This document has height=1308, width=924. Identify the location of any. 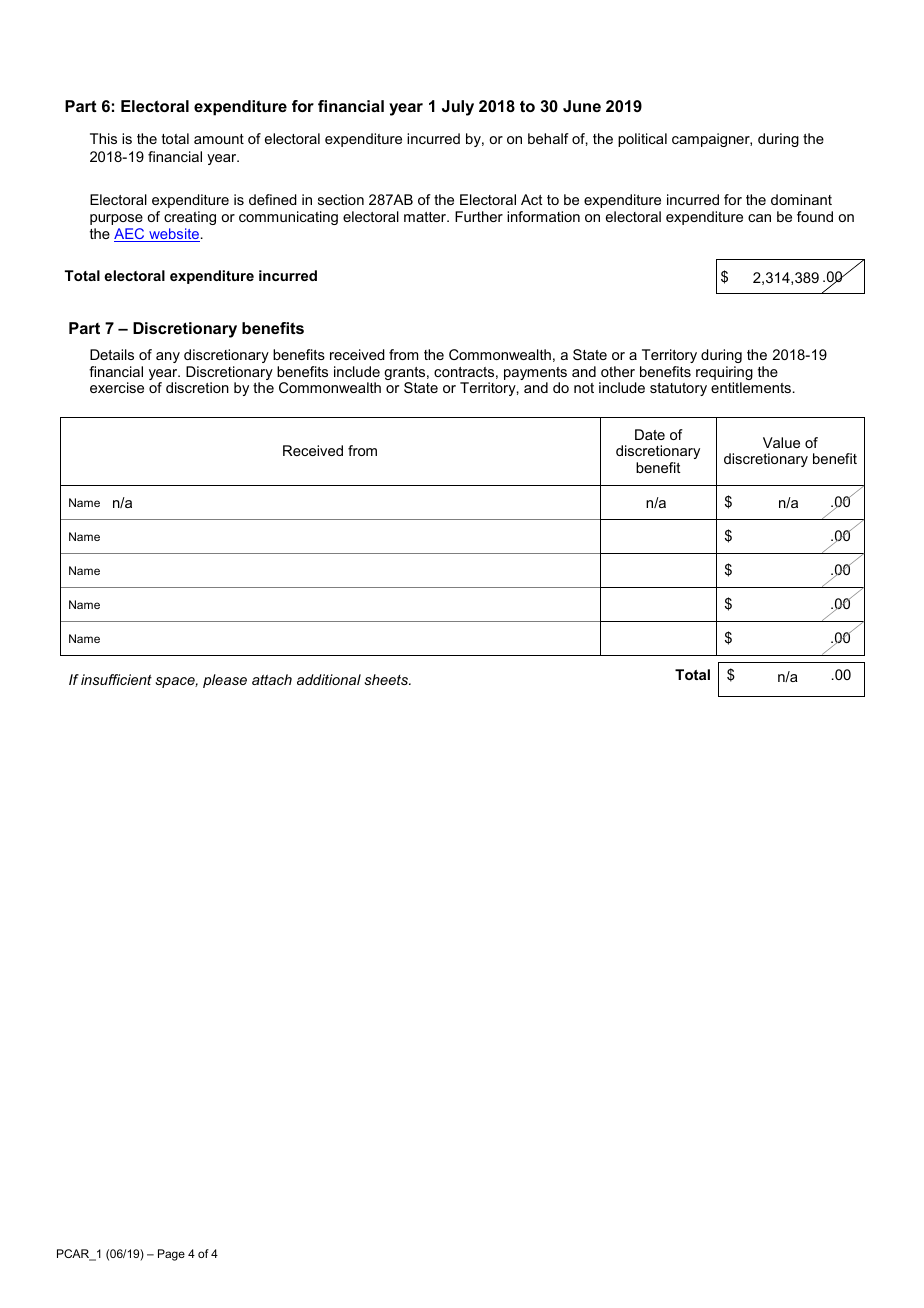
(168, 357).
